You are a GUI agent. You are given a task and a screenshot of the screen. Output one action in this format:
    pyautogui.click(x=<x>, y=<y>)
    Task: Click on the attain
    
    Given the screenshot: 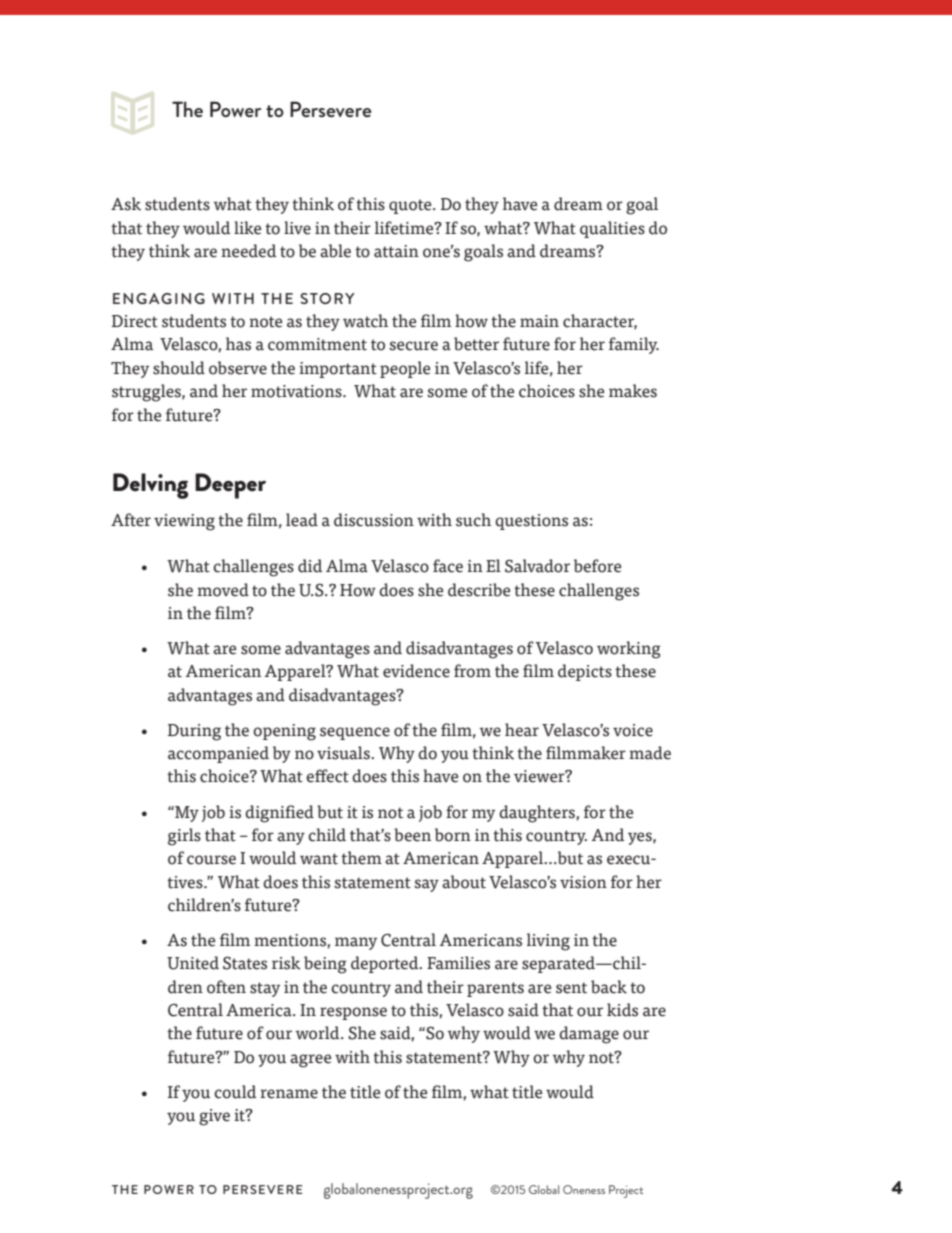 What is the action you would take?
    pyautogui.click(x=396, y=251)
